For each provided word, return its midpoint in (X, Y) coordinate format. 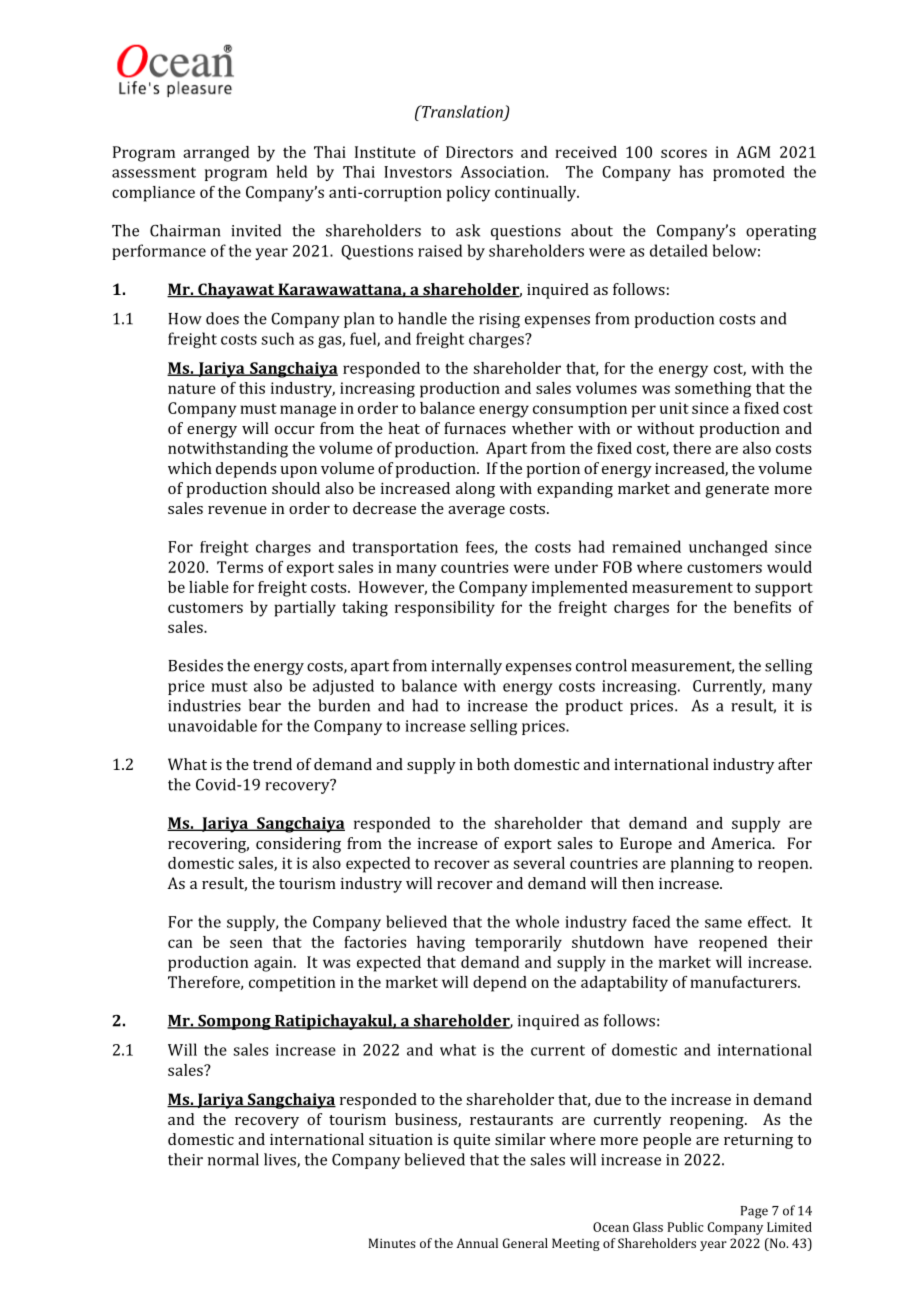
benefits (762, 607)
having (441, 944)
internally (466, 667)
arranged (216, 154)
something (713, 390)
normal (233, 1159)
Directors (479, 152)
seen (246, 943)
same (723, 923)
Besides (195, 665)
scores (684, 153)
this (252, 388)
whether (542, 428)
